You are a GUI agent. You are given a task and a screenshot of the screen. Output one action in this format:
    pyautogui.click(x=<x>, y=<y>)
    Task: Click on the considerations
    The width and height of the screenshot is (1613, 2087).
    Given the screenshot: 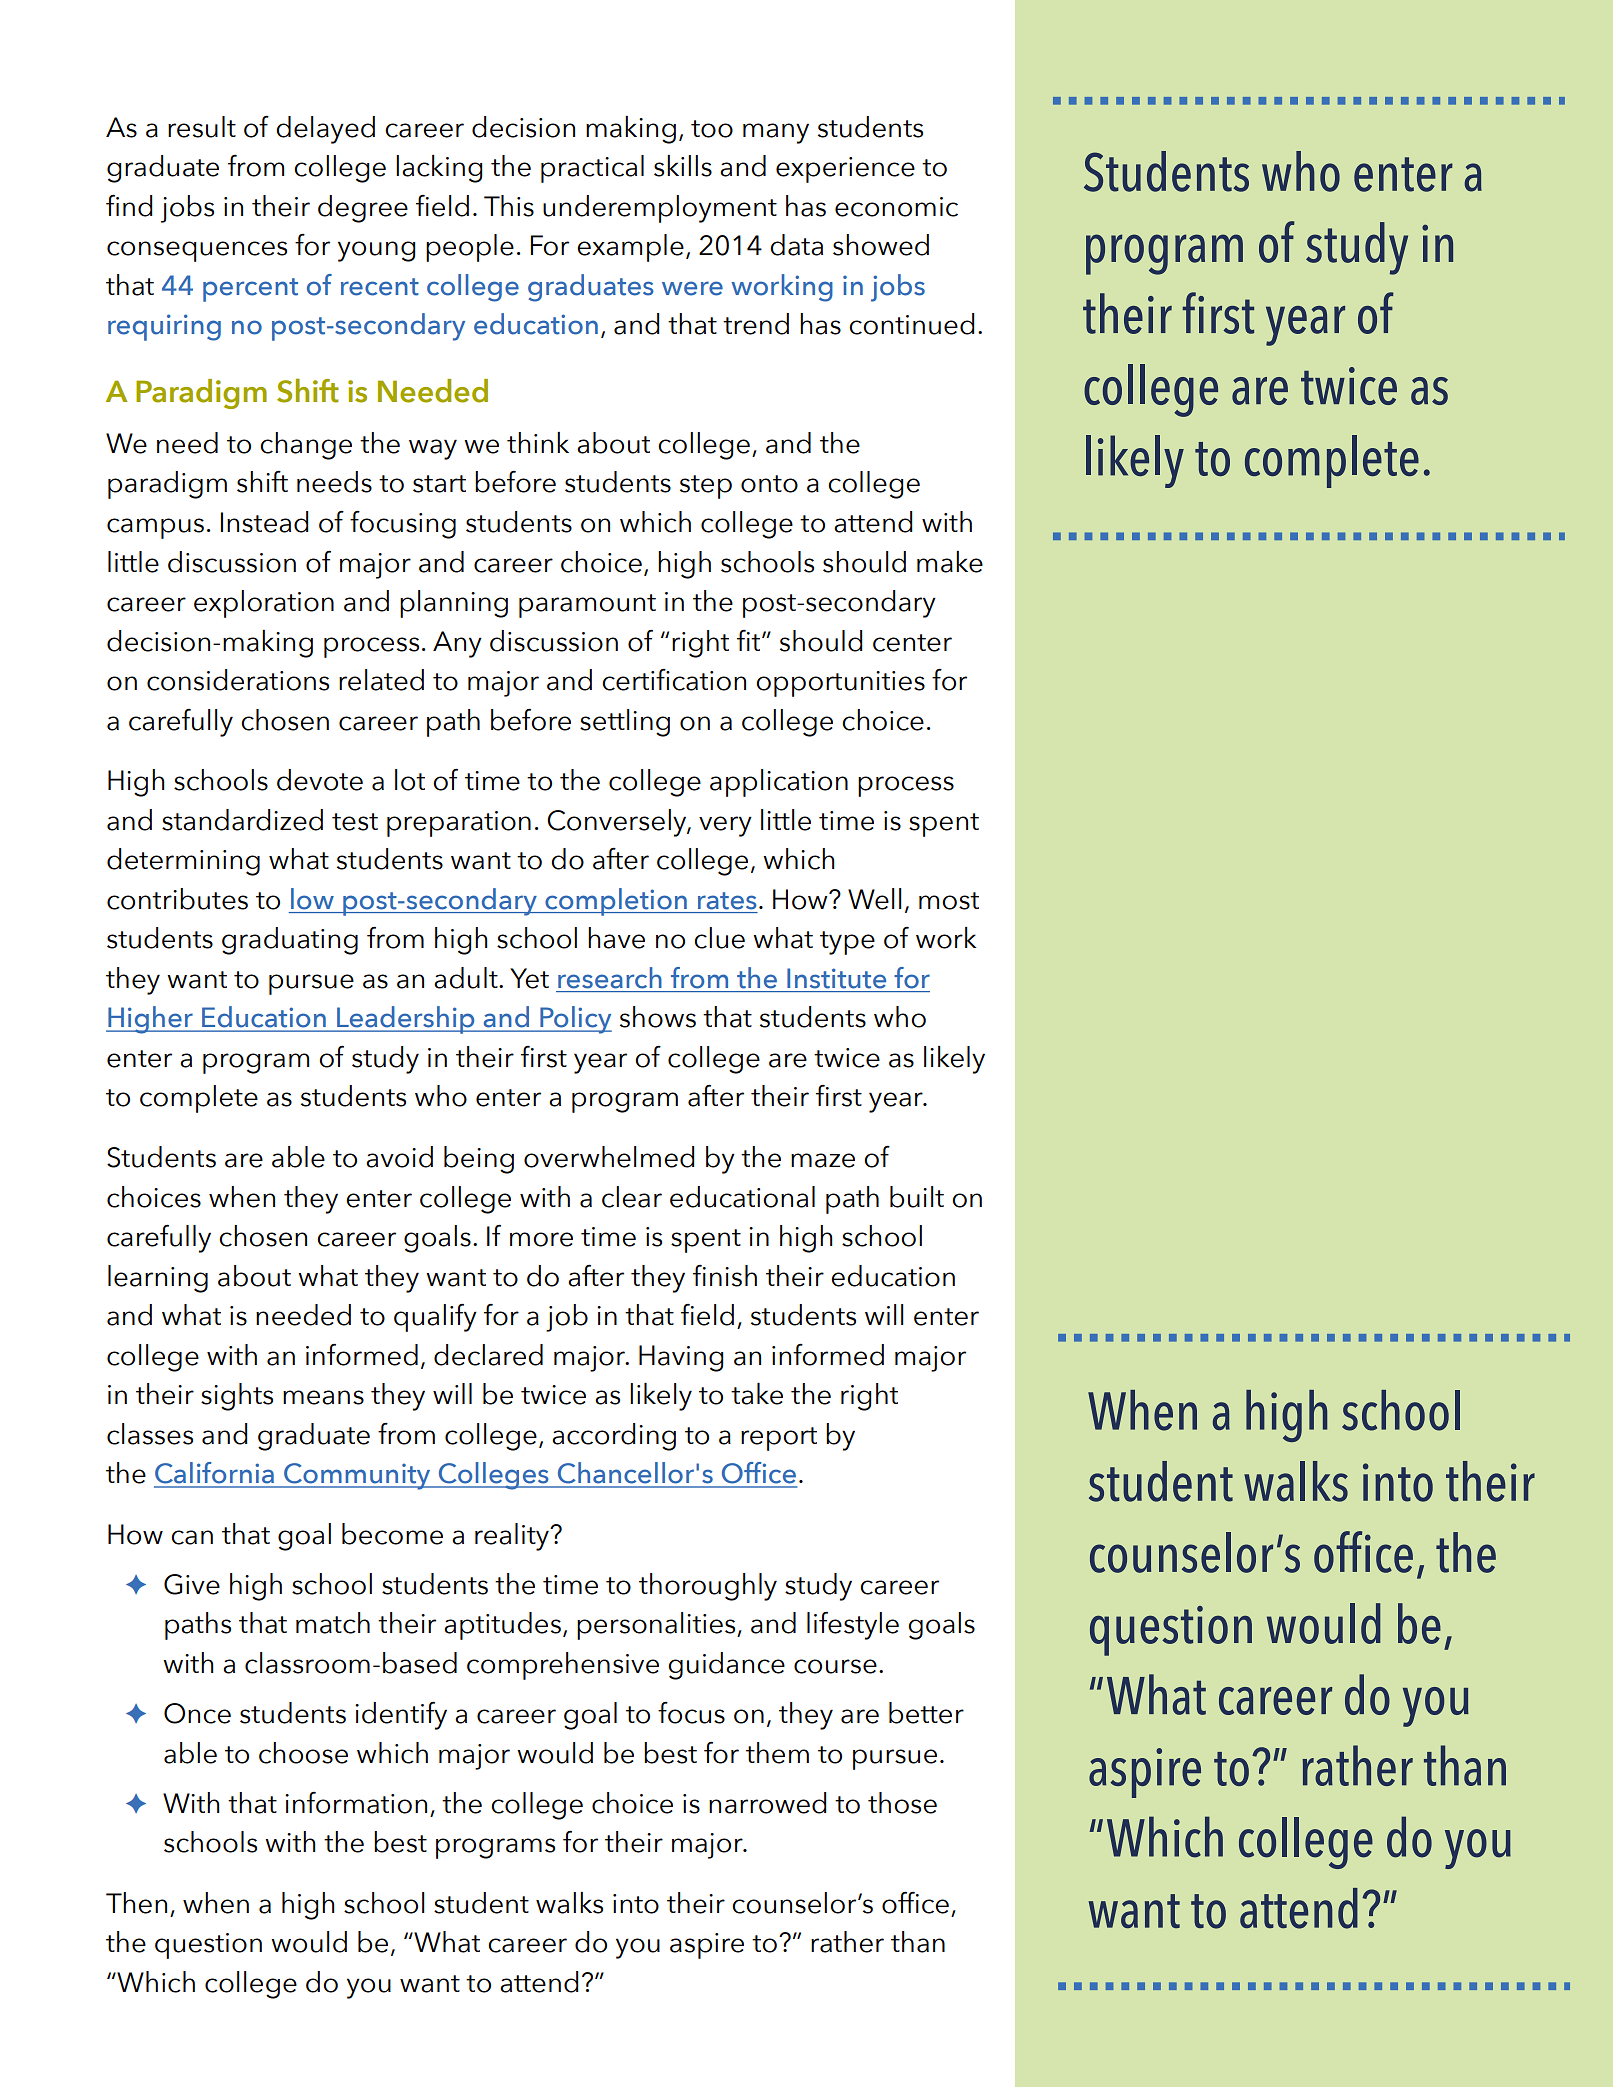 What is the action you would take?
    pyautogui.click(x=238, y=680)
